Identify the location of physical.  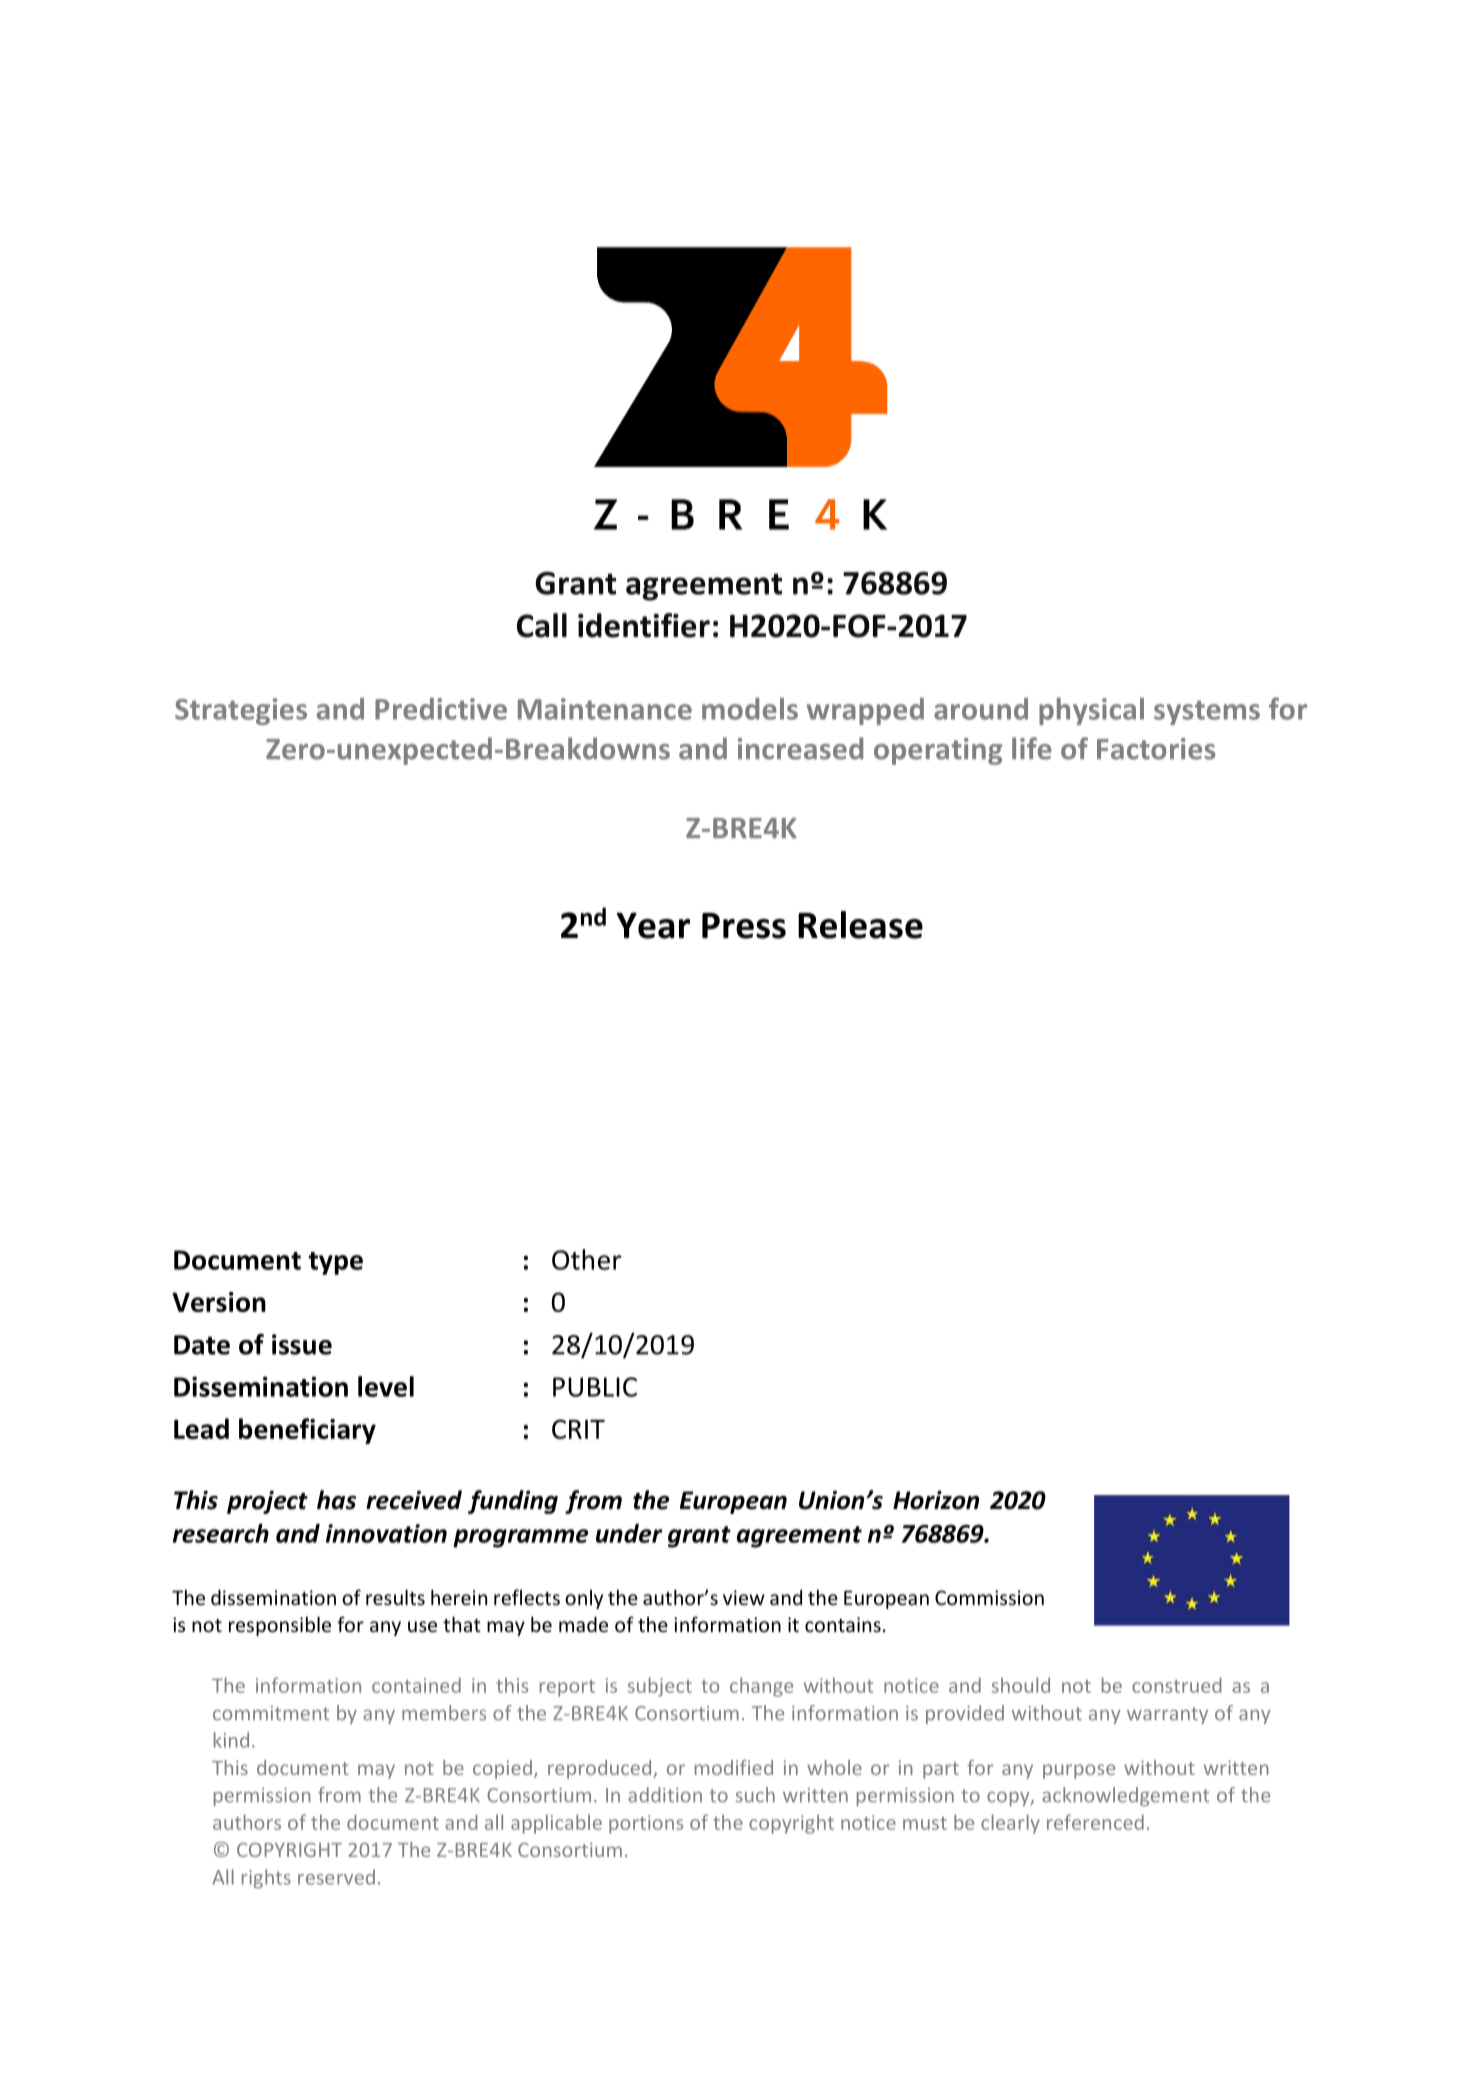
(1091, 711).
